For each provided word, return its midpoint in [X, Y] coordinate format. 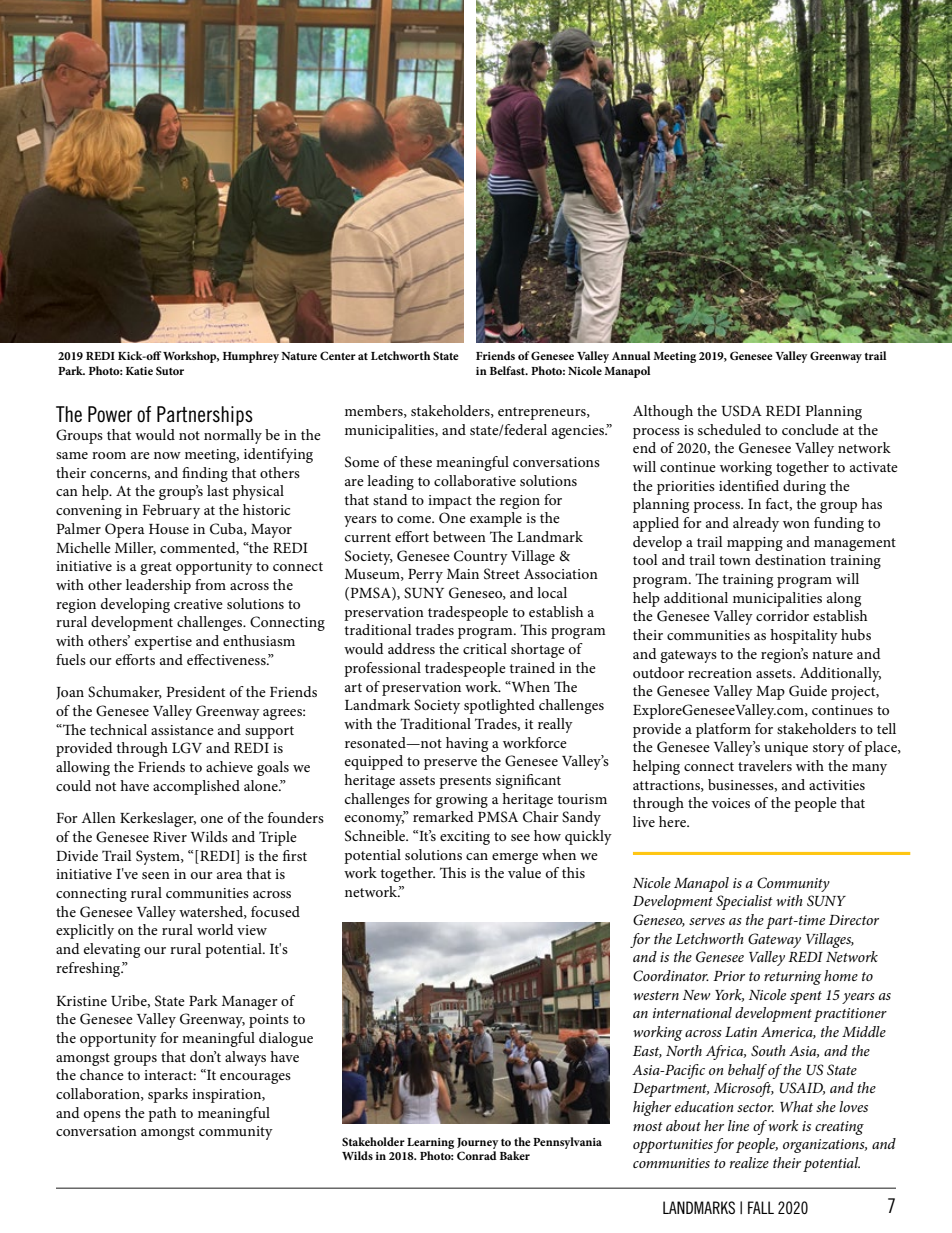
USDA [741, 411]
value [524, 872]
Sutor [170, 370]
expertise [163, 643]
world [215, 929]
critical [485, 648]
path [162, 1114]
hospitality [804, 636]
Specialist [744, 902]
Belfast [509, 370]
